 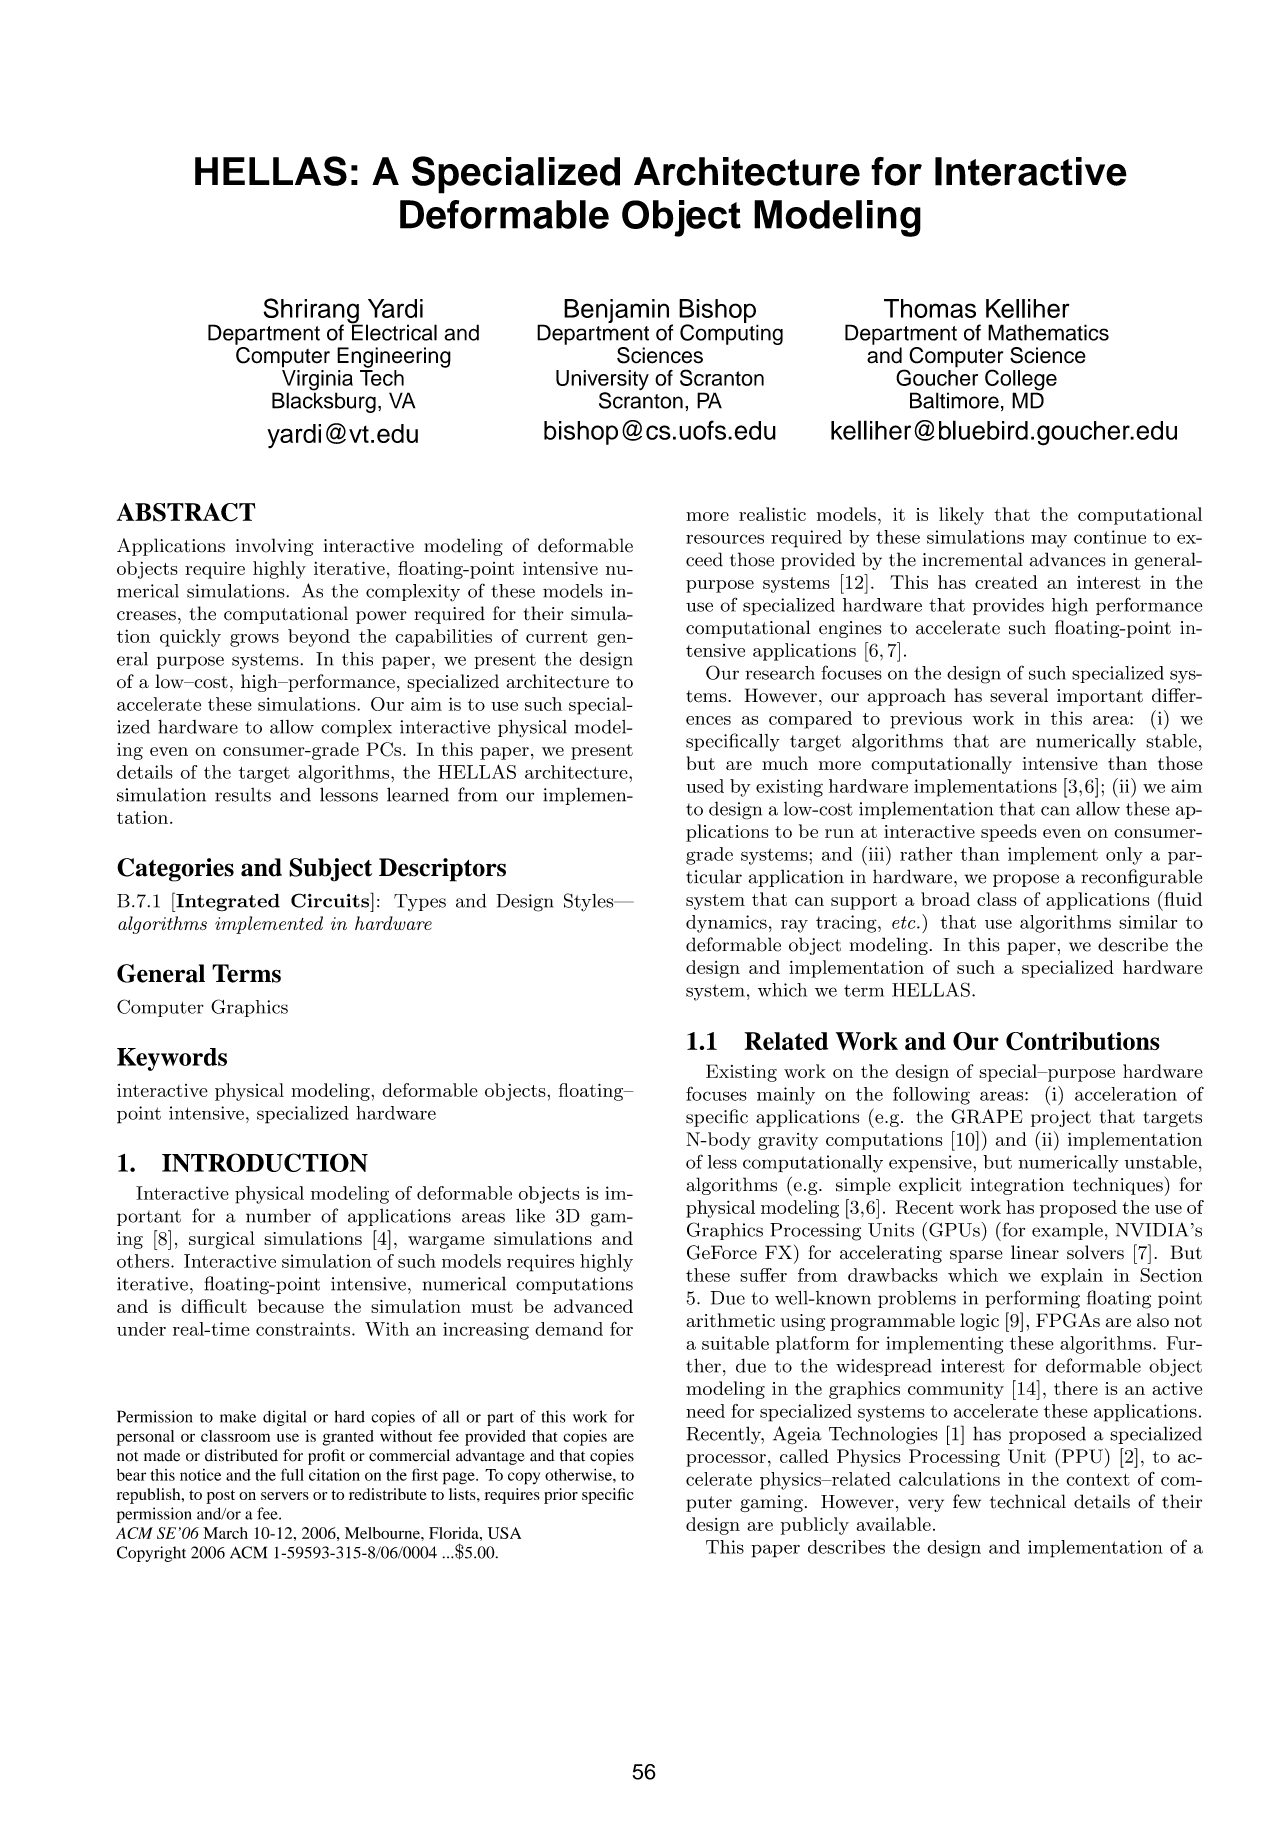 I want to click on Virginia, so click(x=317, y=381).
